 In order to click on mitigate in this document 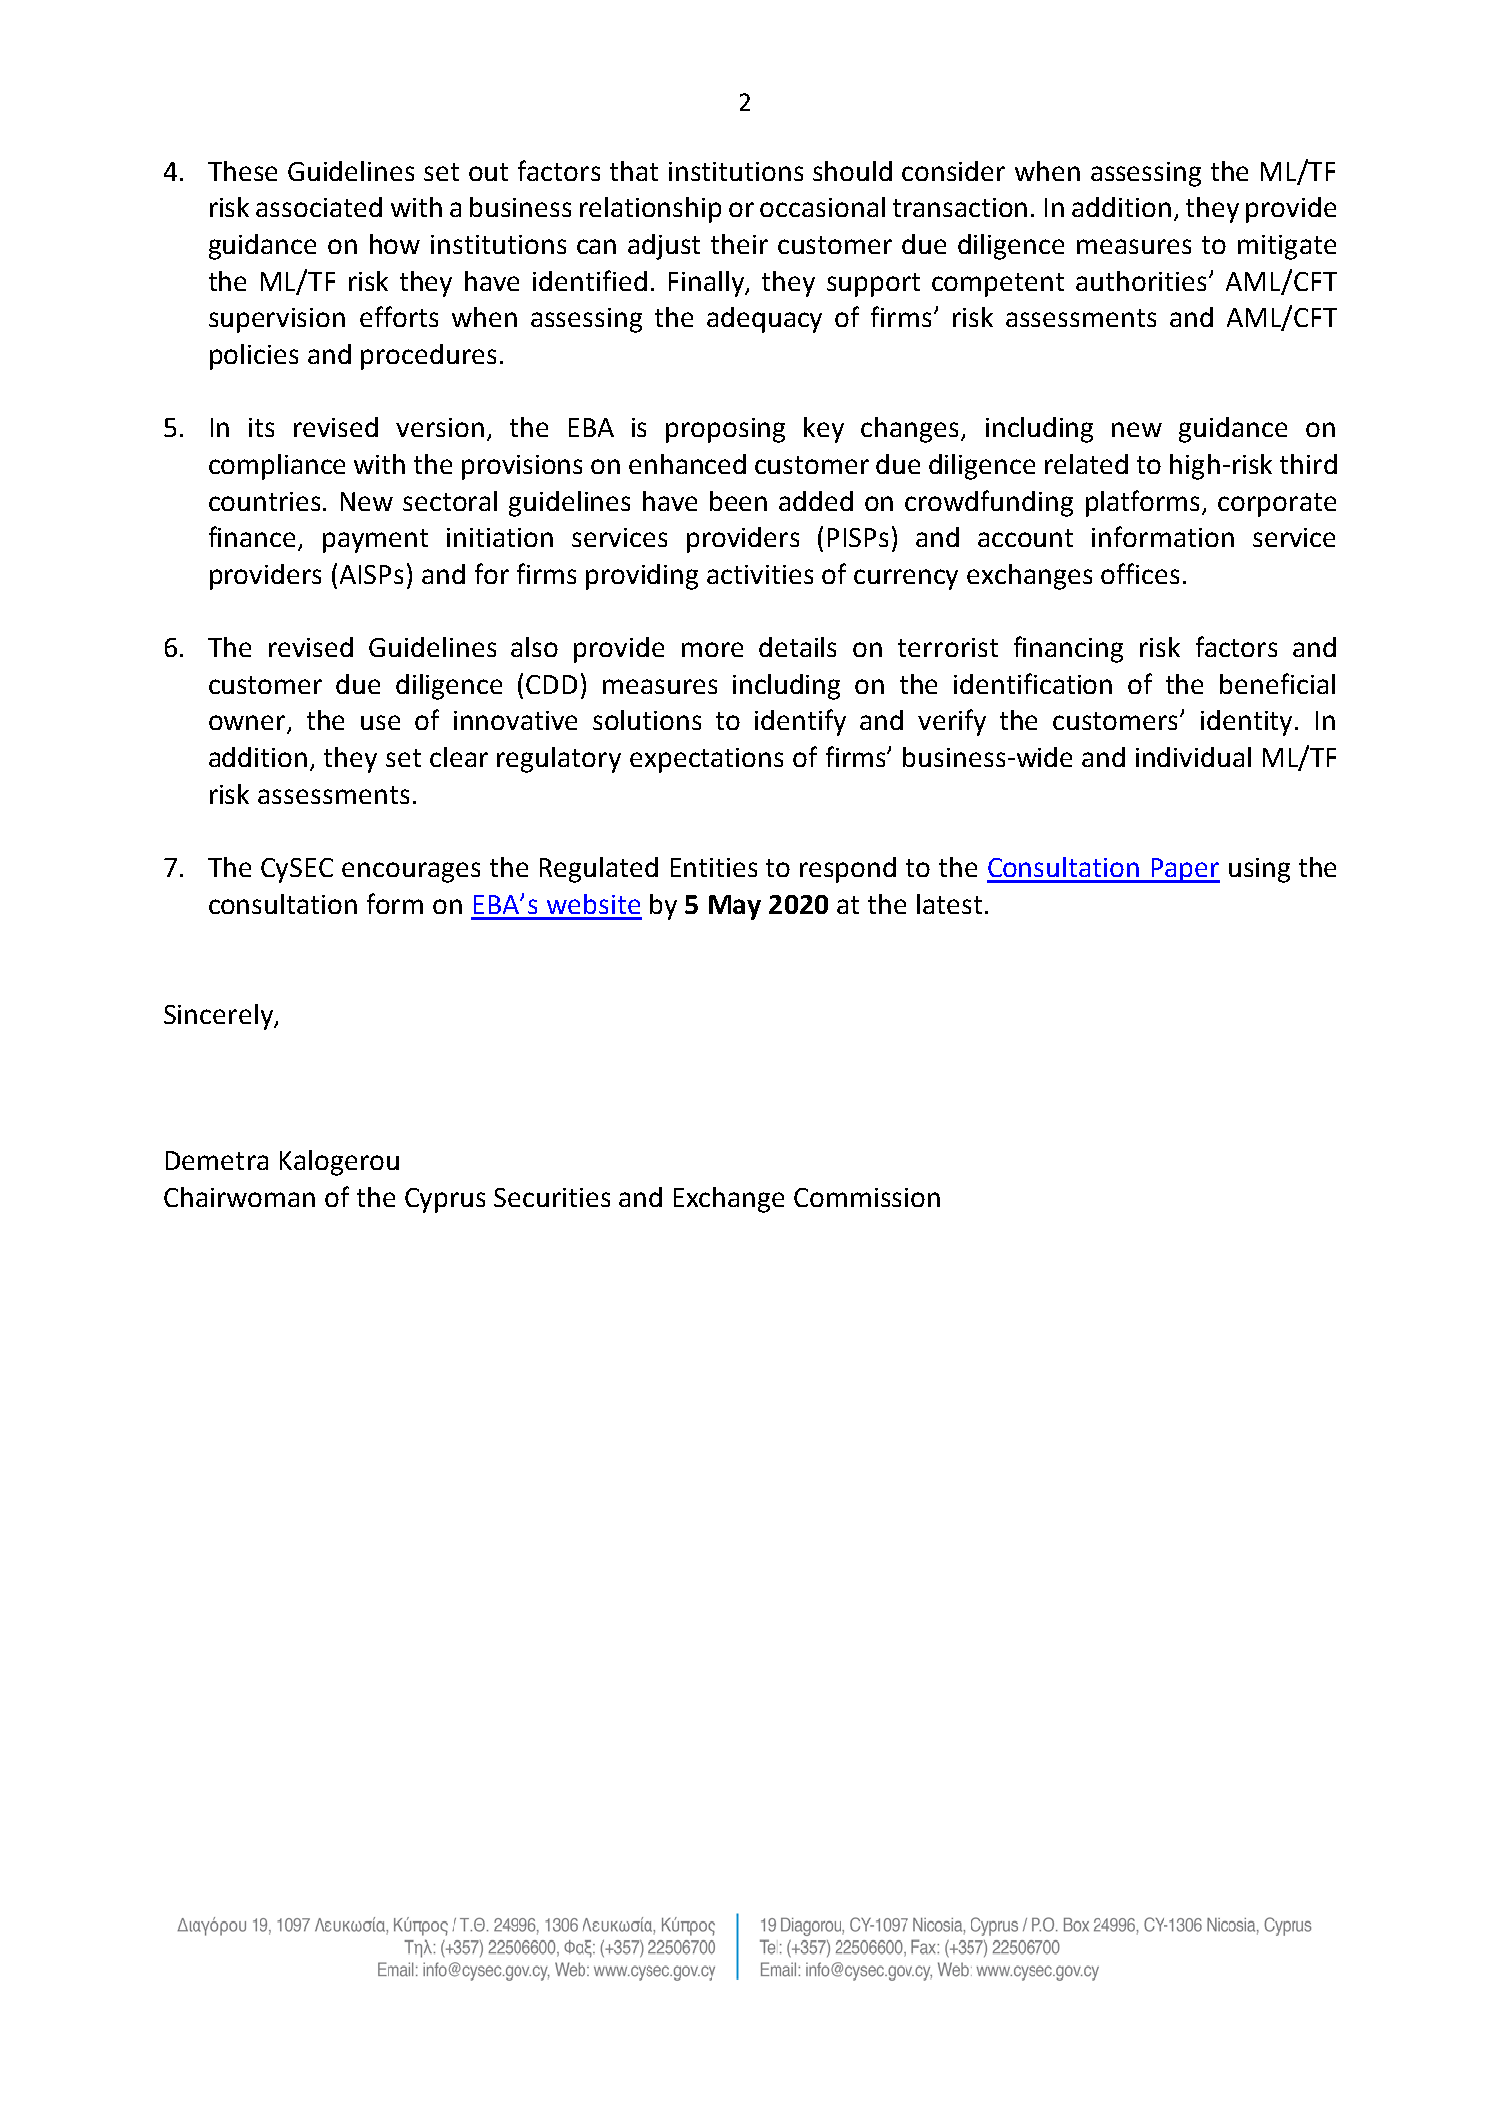, I will do `click(1287, 247)`.
